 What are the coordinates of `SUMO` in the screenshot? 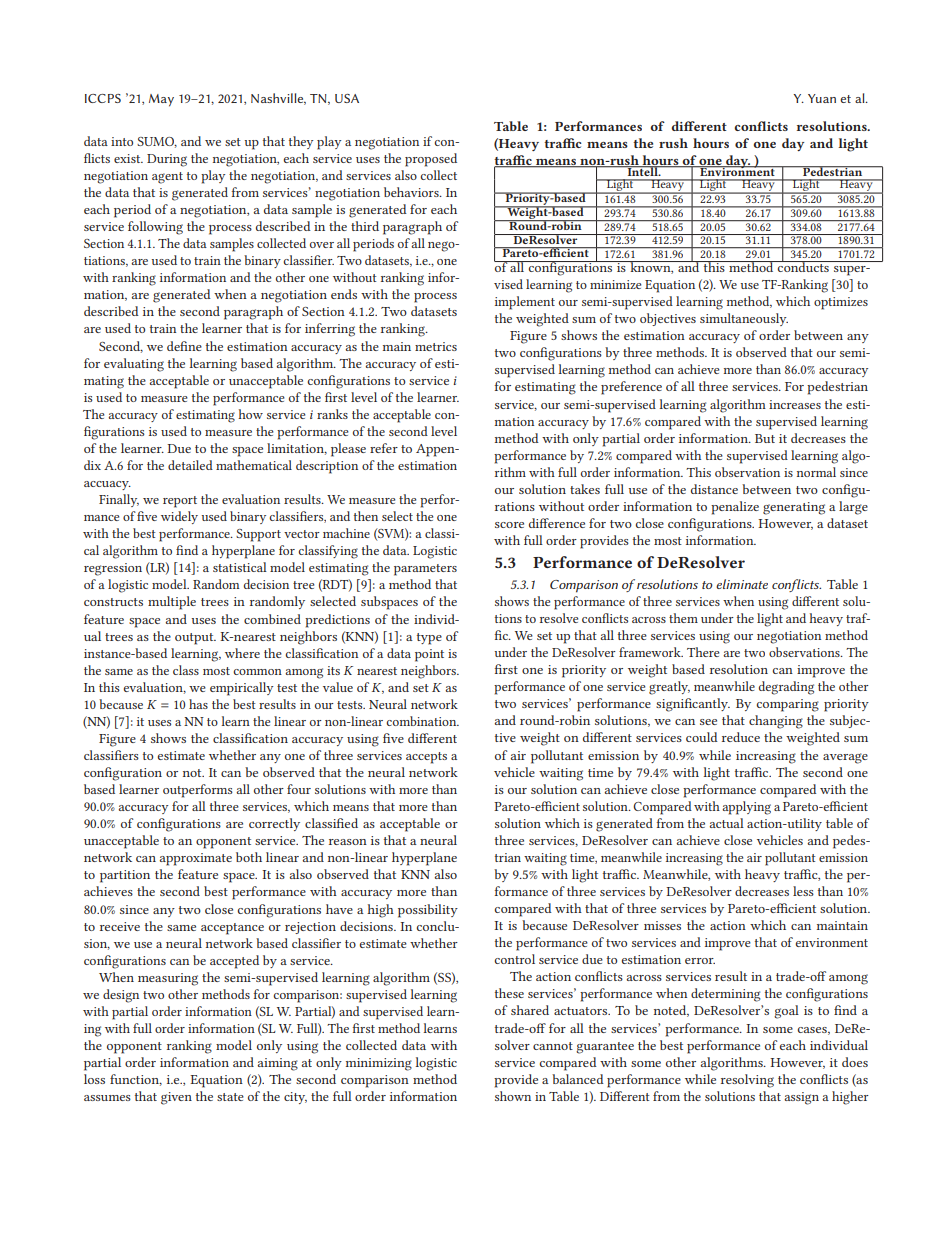 It's located at (157, 142).
